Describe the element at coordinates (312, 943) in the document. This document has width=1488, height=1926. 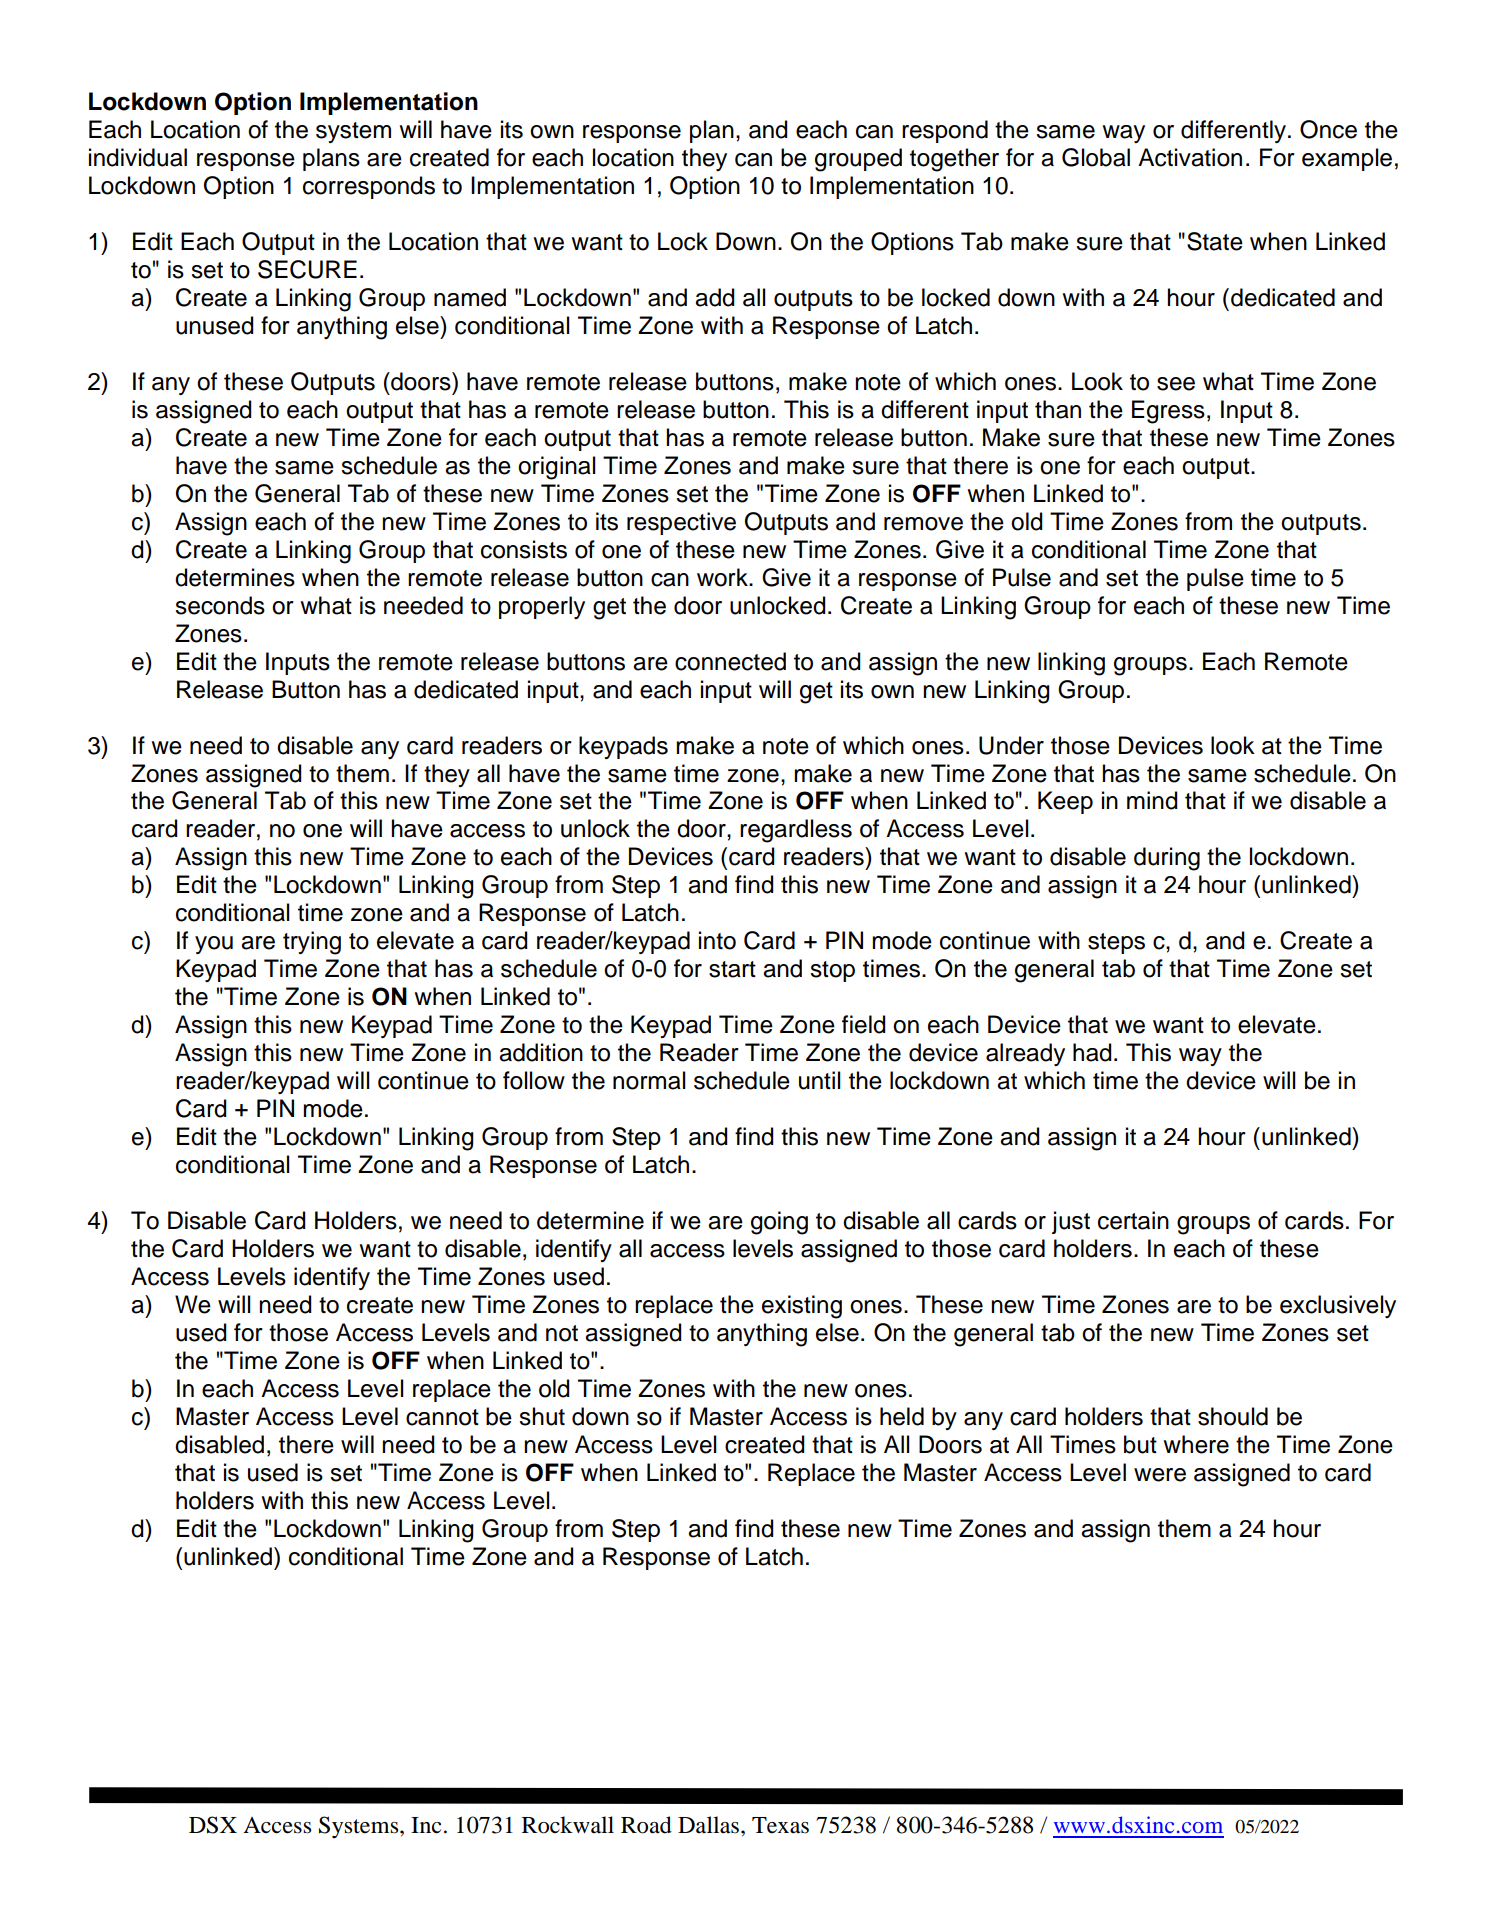
I see `trying` at that location.
